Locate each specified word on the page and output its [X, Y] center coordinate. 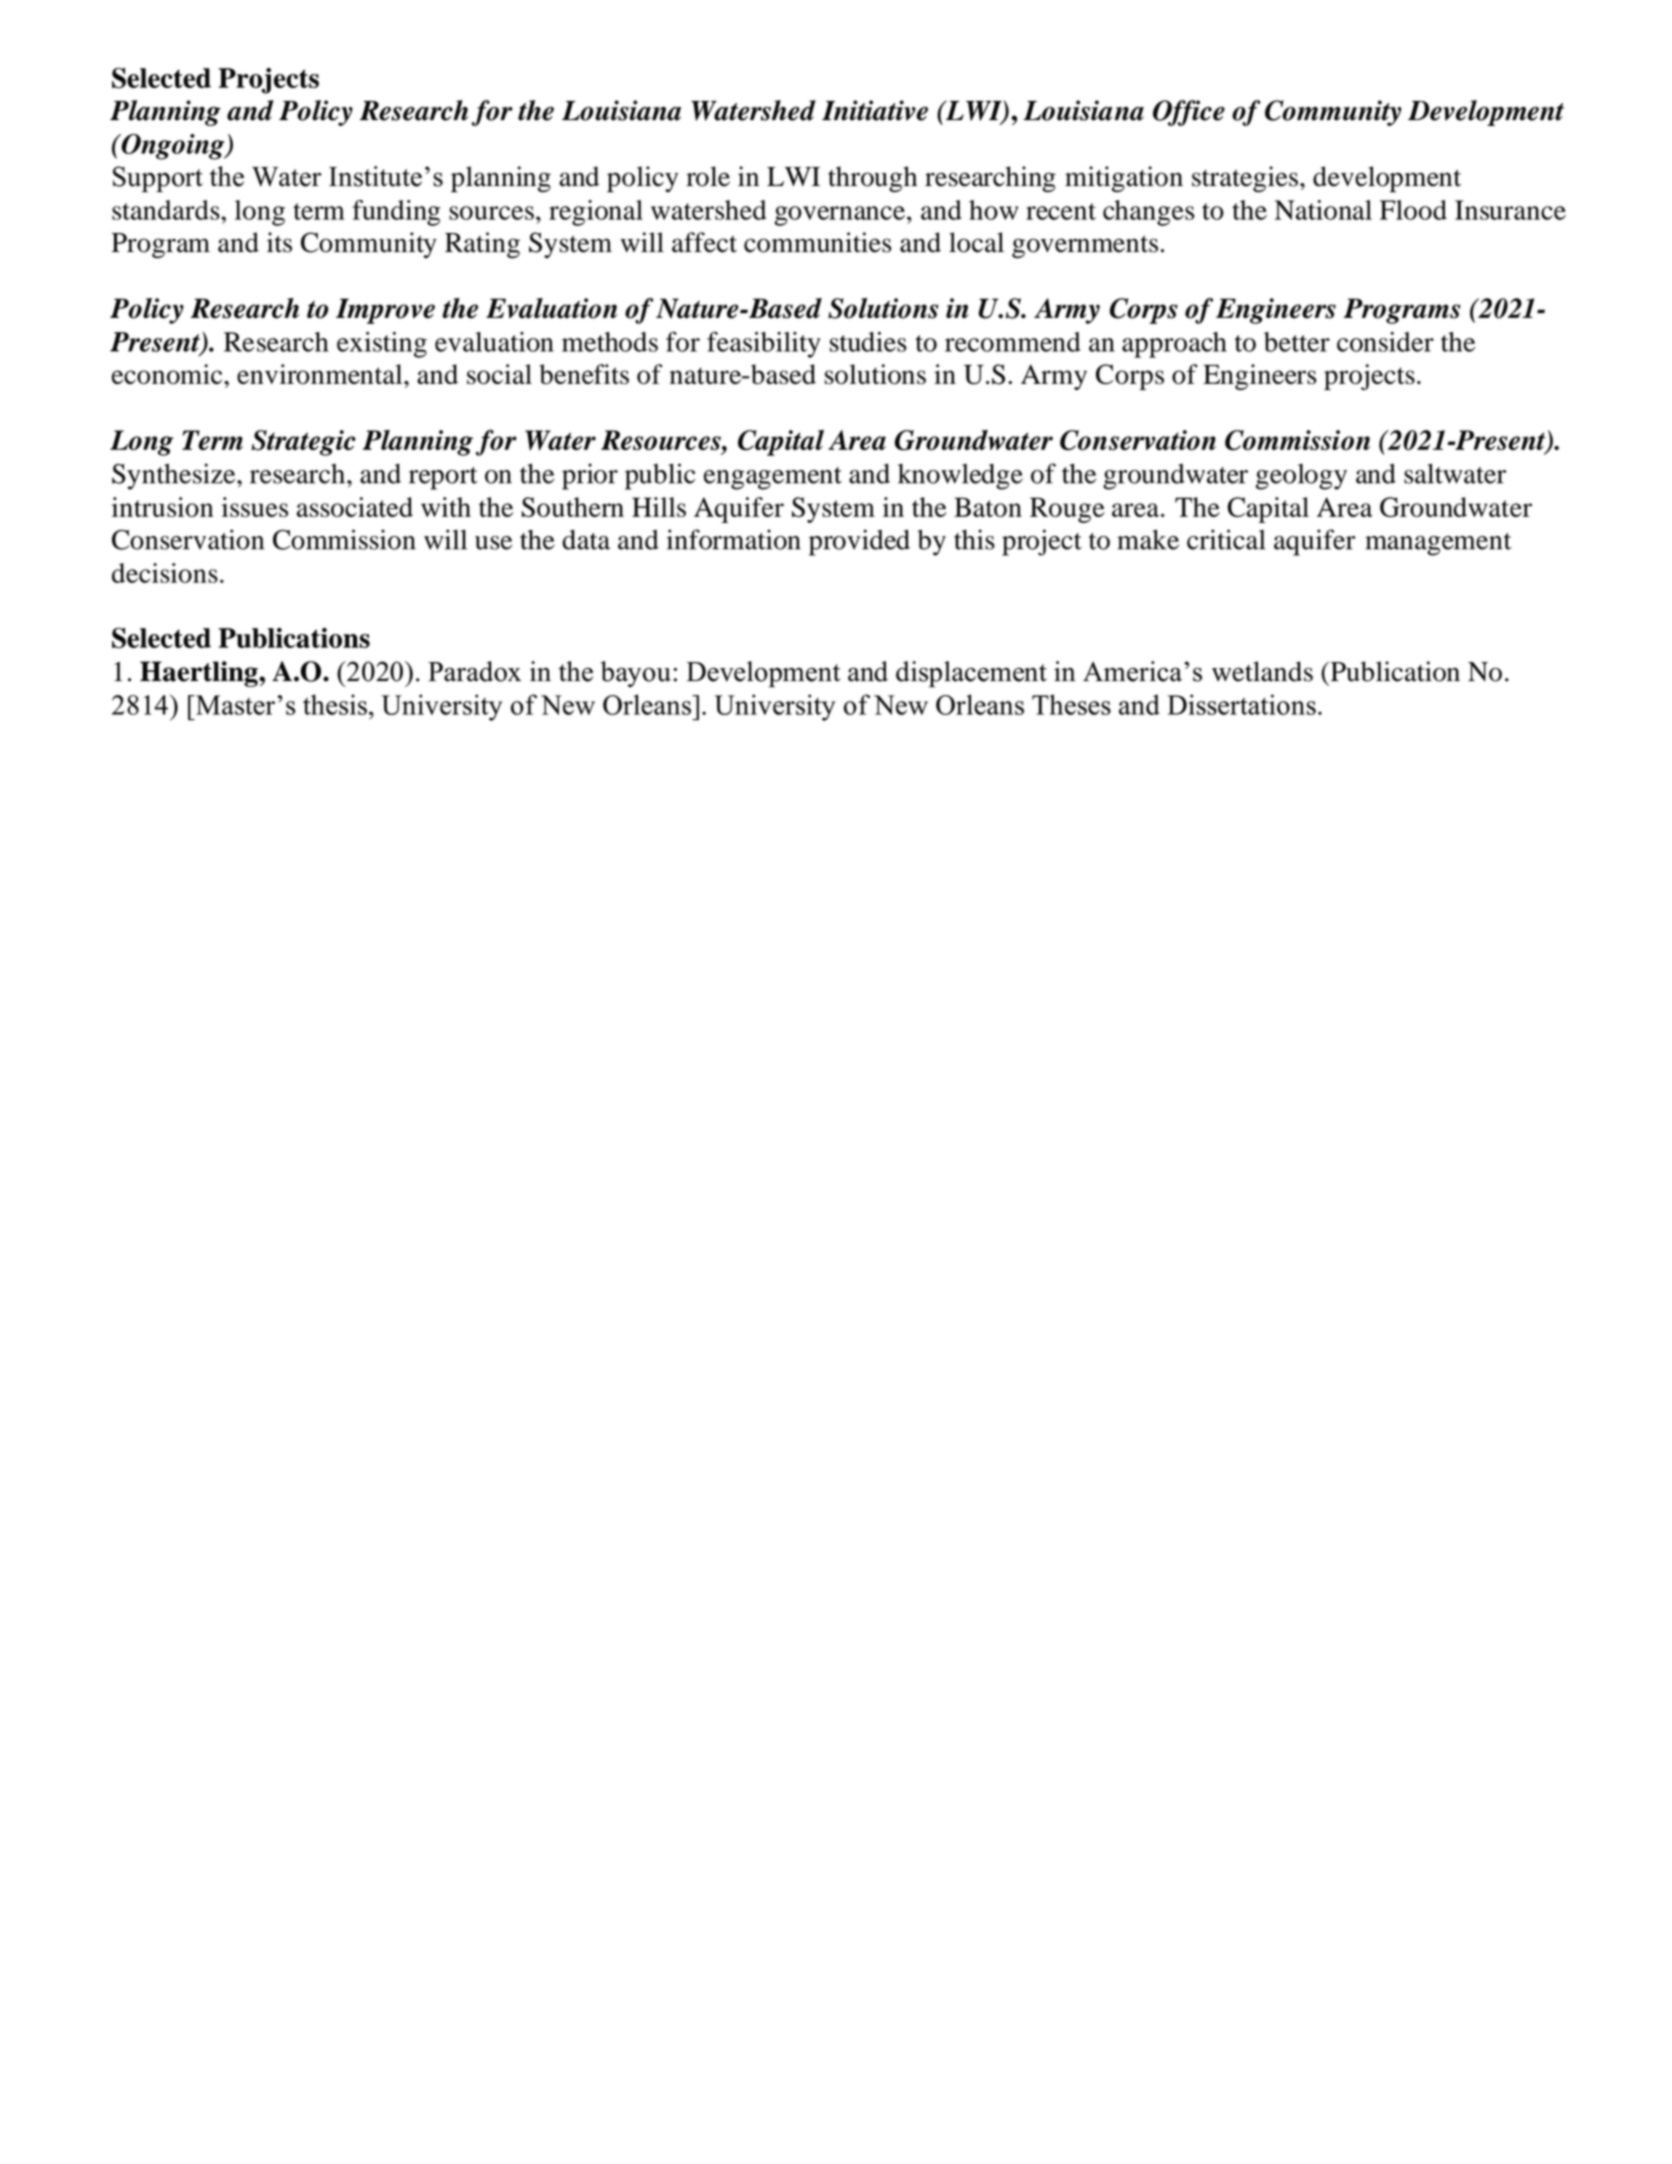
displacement [971, 674]
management [1438, 544]
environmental [321, 374]
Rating [482, 245]
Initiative [875, 110]
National [1323, 210]
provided [859, 542]
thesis [335, 704]
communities [818, 242]
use [493, 543]
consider [1385, 342]
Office [1189, 113]
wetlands [1262, 671]
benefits [584, 374]
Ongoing [173, 147]
